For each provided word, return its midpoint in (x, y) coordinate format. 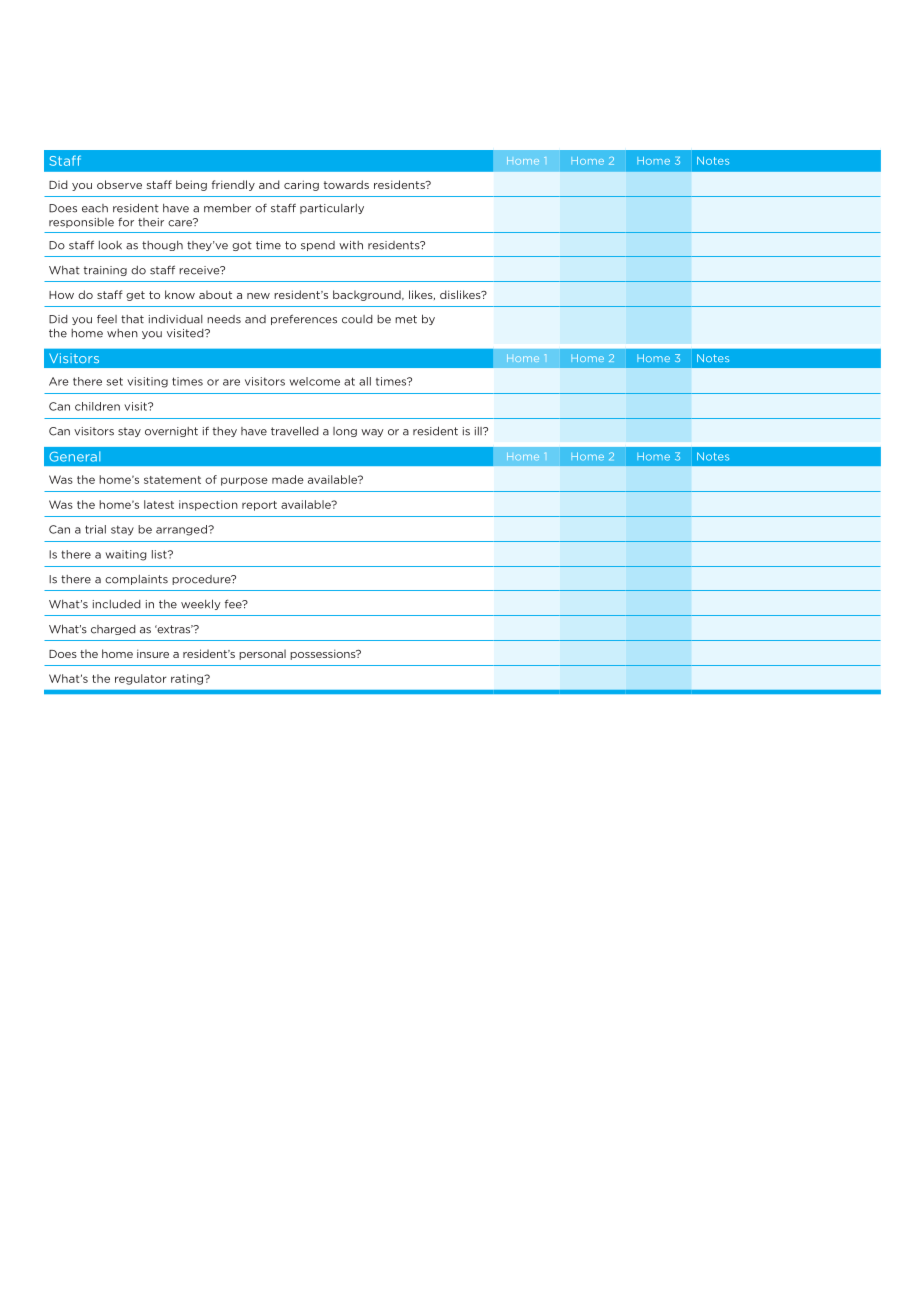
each (95, 208)
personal (262, 654)
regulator (141, 679)
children (97, 406)
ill (479, 431)
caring (301, 185)
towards (346, 184)
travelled (295, 431)
